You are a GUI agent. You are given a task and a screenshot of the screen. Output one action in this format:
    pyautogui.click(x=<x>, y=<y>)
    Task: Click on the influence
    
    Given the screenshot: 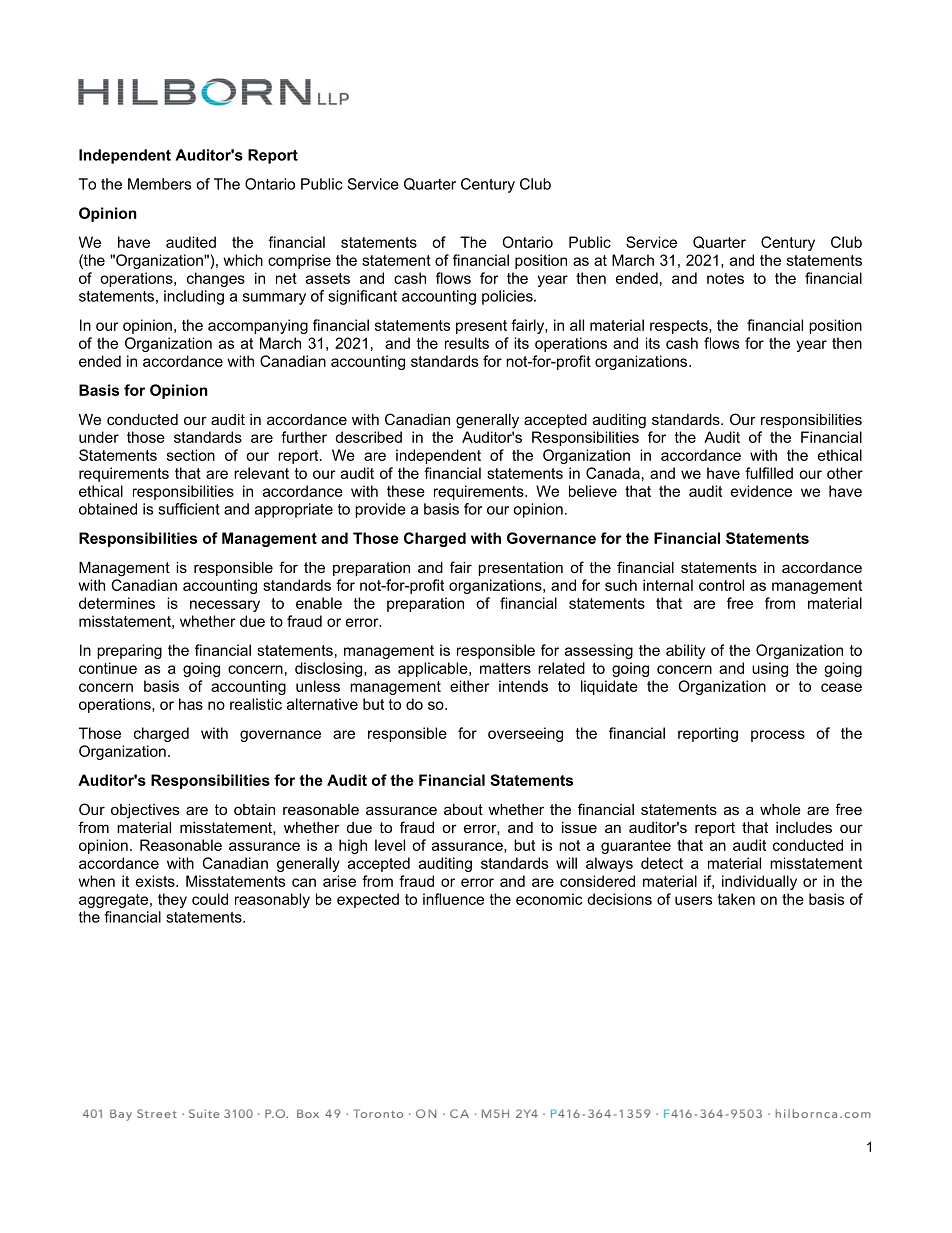 What is the action you would take?
    pyautogui.click(x=453, y=899)
